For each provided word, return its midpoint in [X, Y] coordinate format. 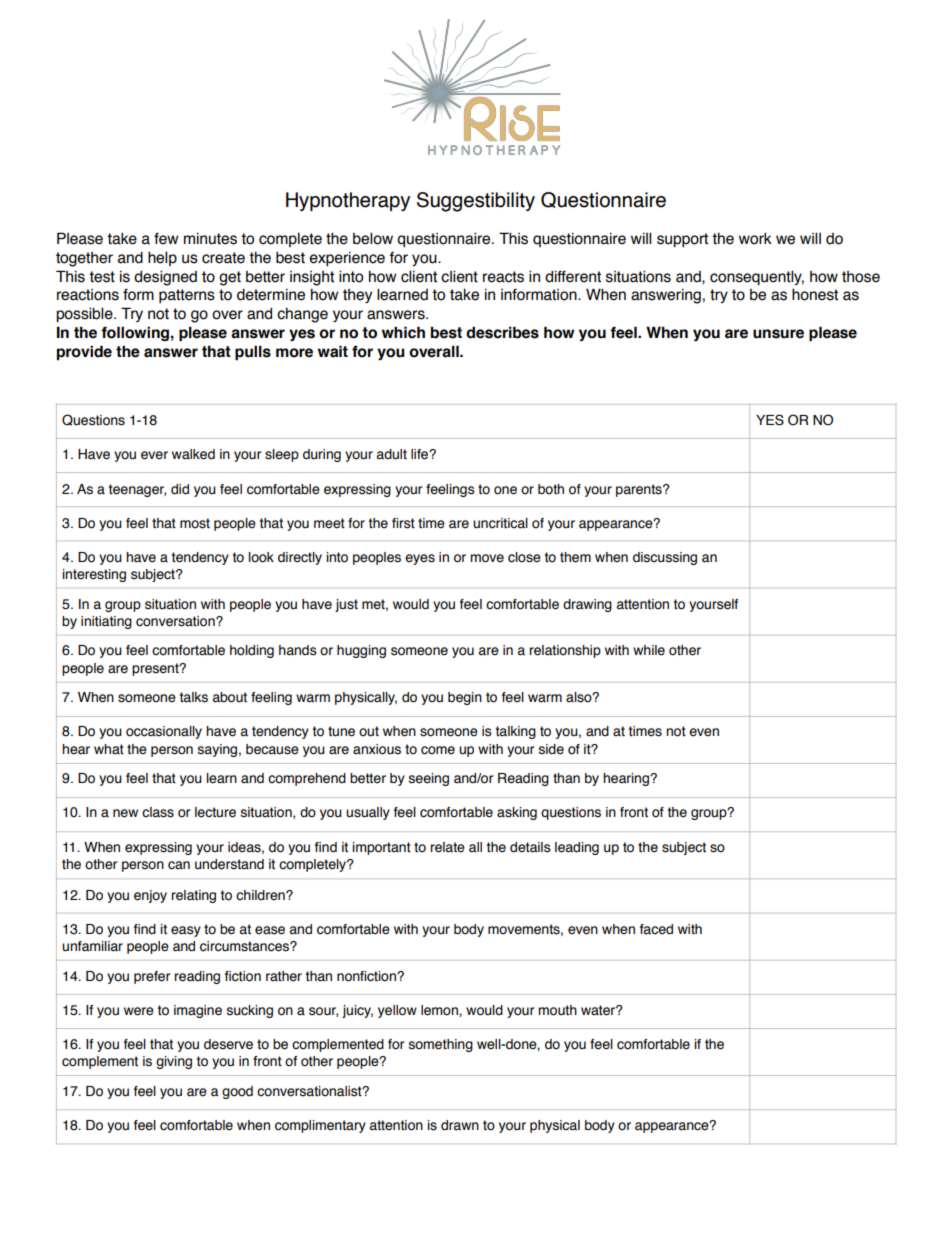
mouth [557, 1010]
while [649, 650]
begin [465, 698]
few [166, 239]
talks [194, 697]
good [237, 1092]
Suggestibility [476, 202]
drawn [460, 1125]
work [755, 239]
